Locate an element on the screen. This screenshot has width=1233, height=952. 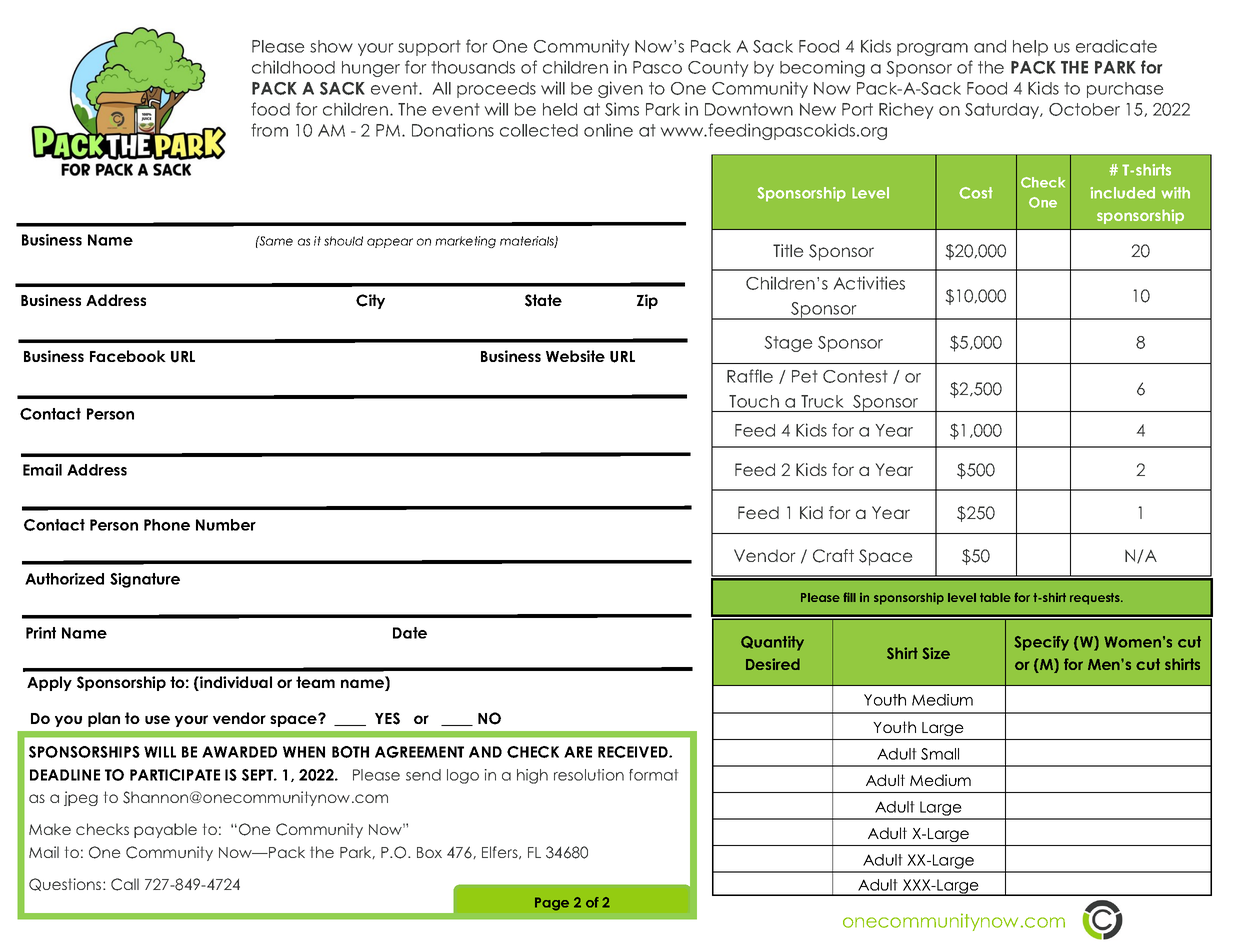
help is located at coordinates (1030, 48).
